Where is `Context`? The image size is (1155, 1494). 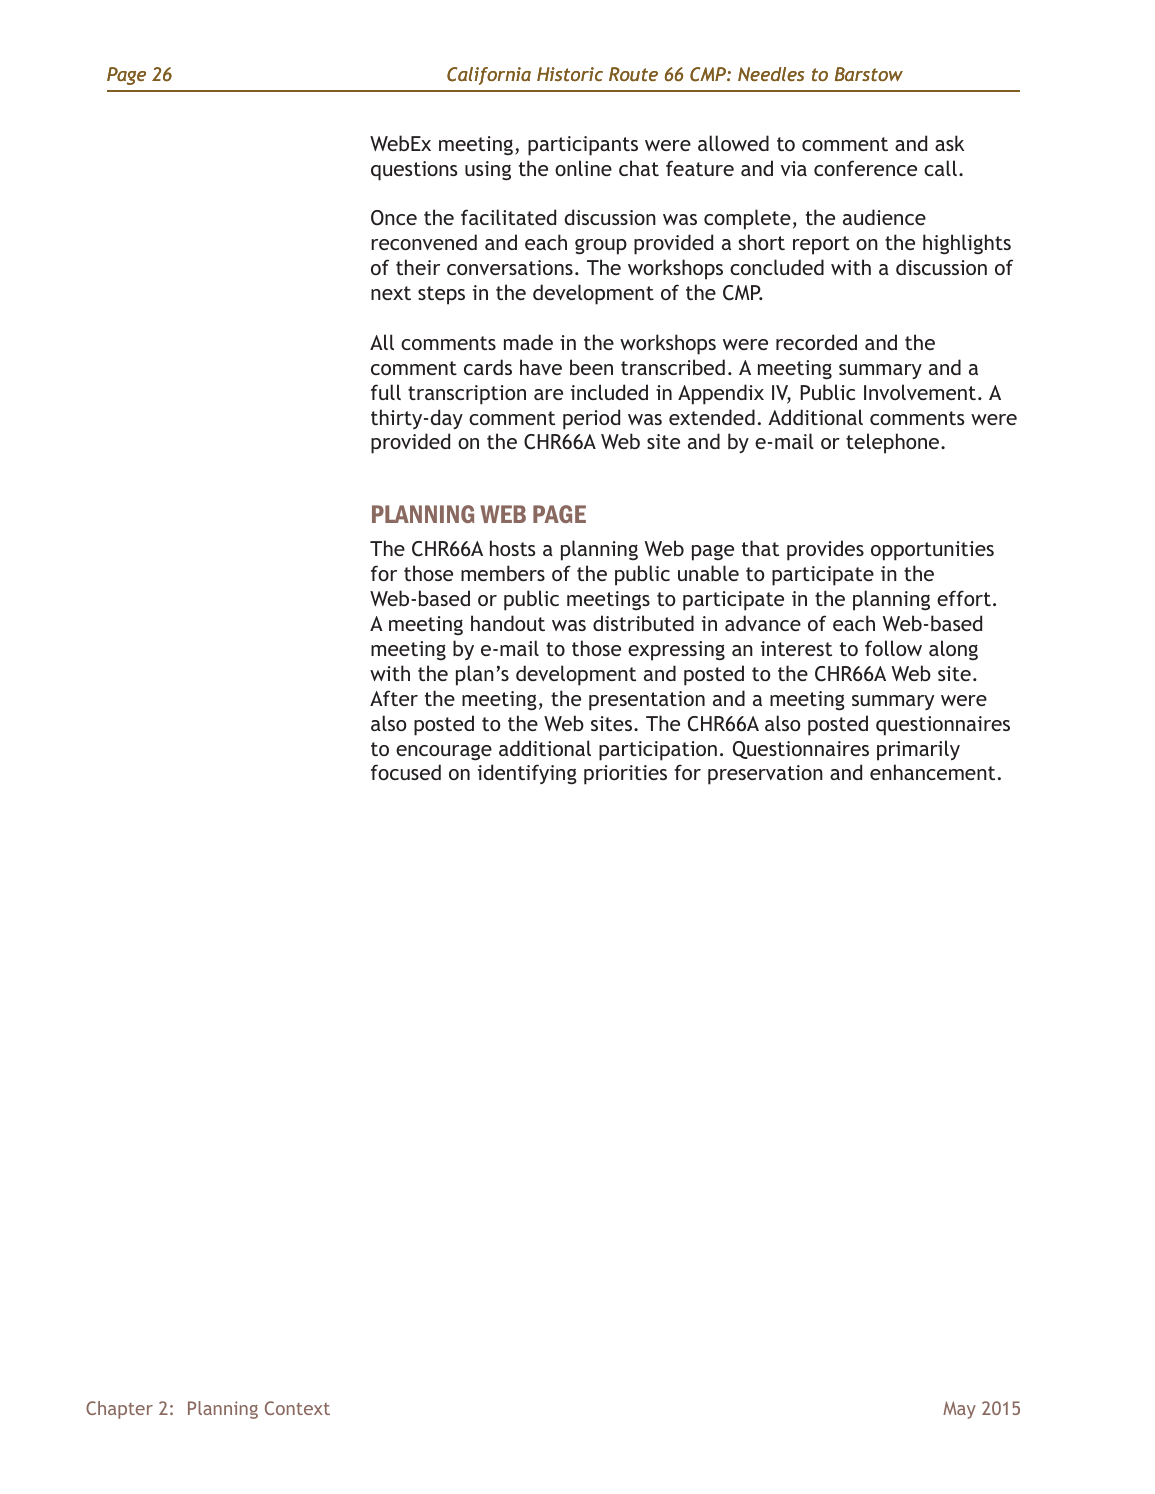
Context is located at coordinates (297, 1408).
